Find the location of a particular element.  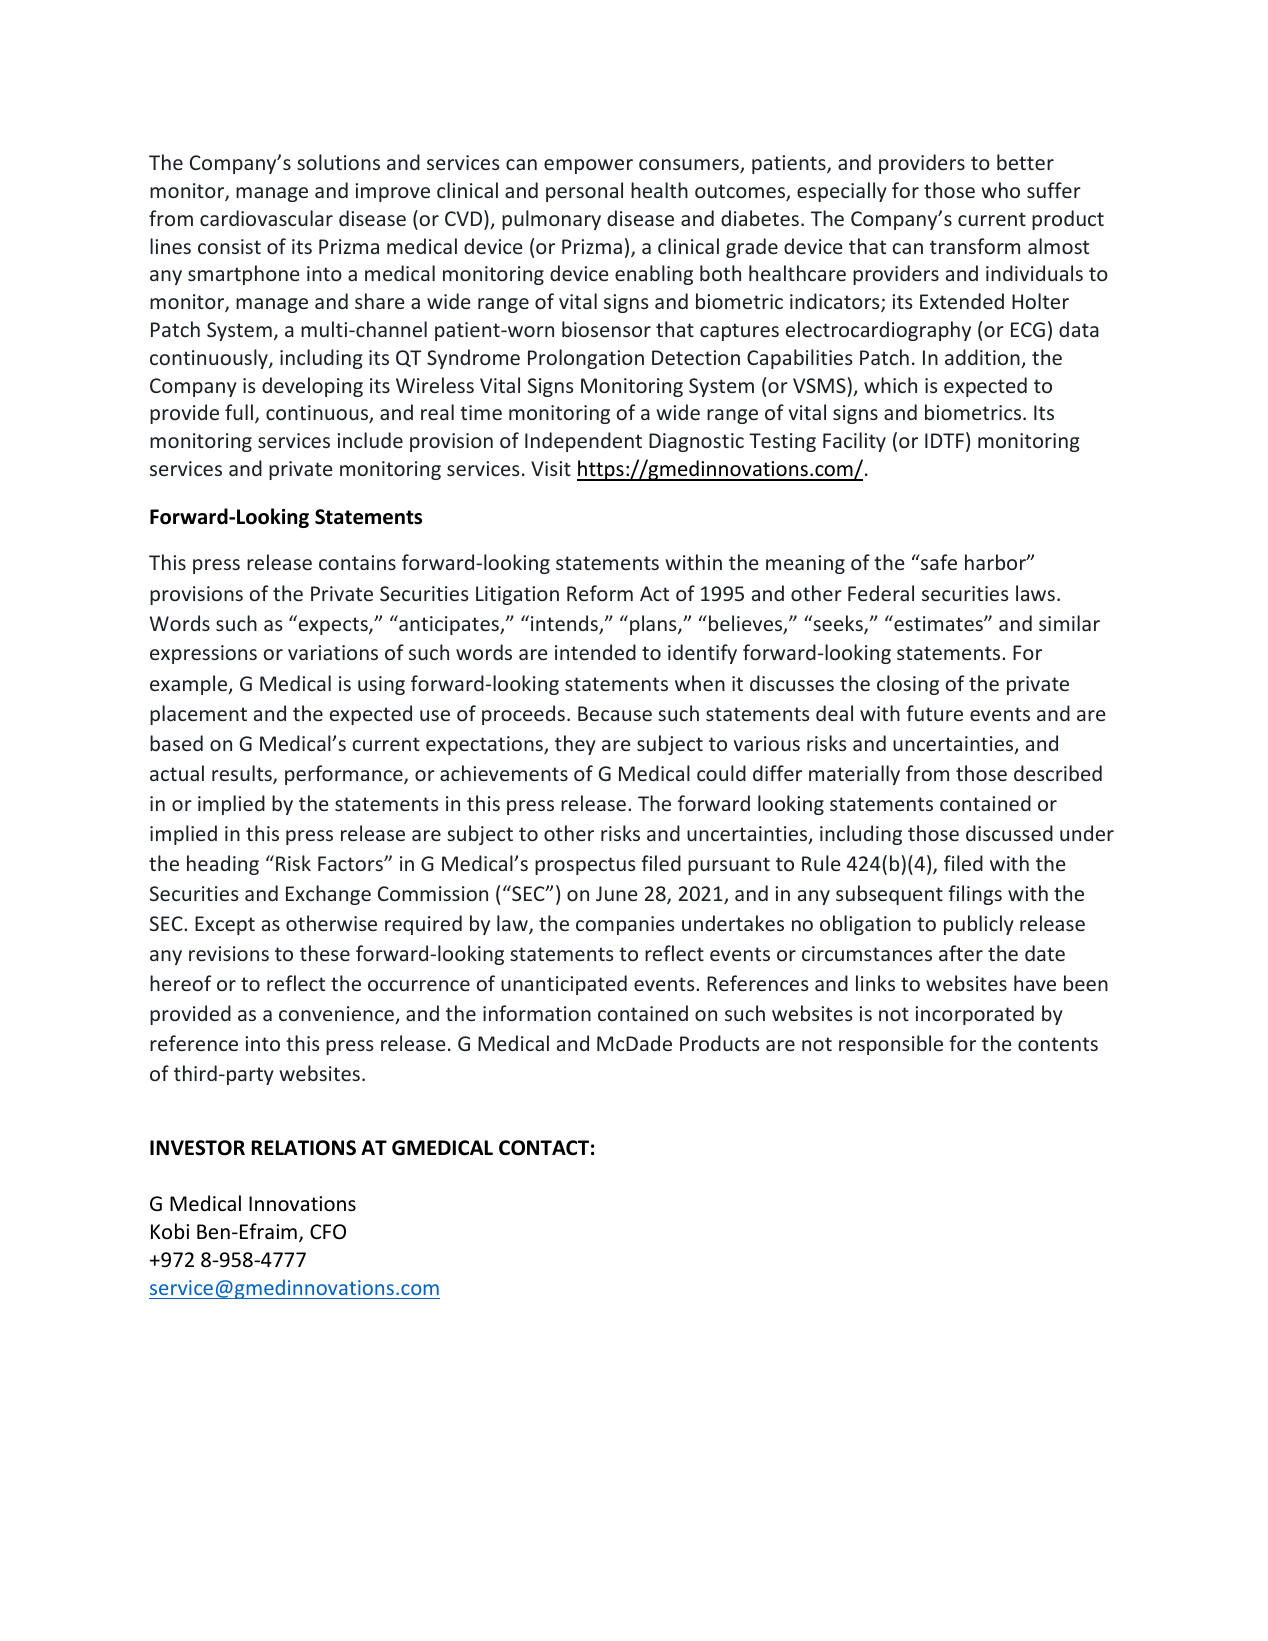

cardiovascular is located at coordinates (266, 218).
